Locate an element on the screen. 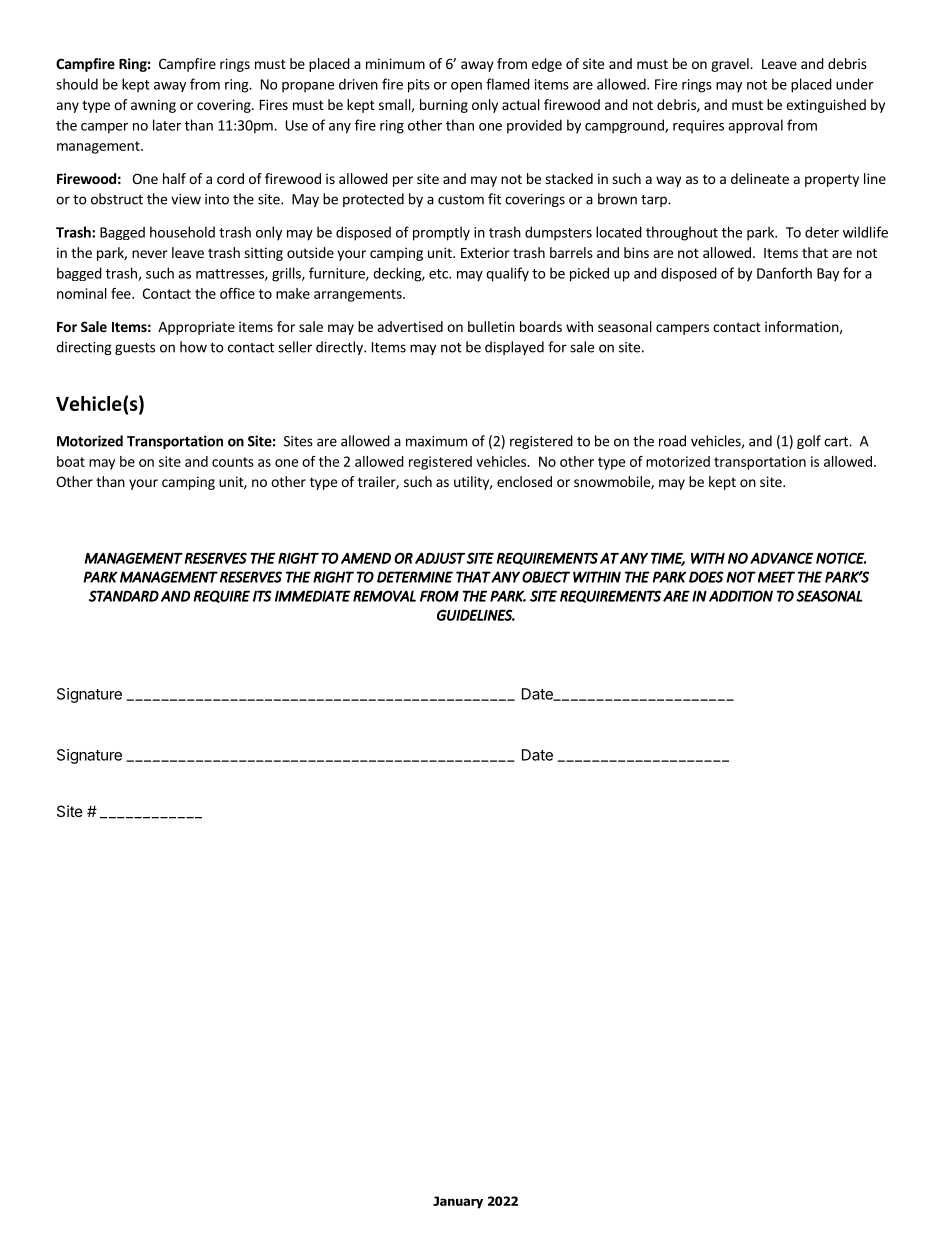  IMMEDIATE is located at coordinates (313, 596).
